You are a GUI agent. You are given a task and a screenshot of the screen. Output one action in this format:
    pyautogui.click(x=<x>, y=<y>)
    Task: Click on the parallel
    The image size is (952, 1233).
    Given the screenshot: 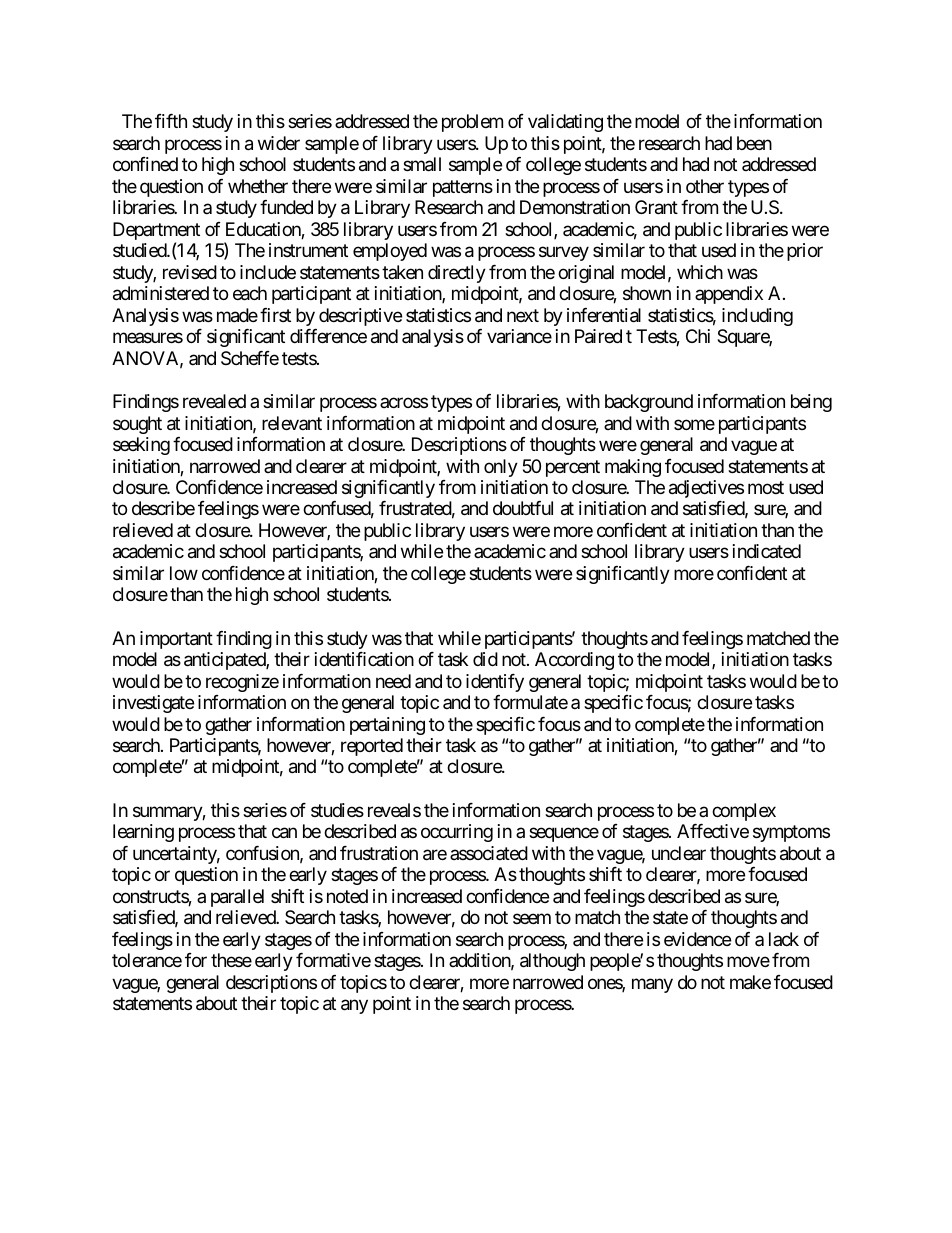 What is the action you would take?
    pyautogui.click(x=237, y=898)
